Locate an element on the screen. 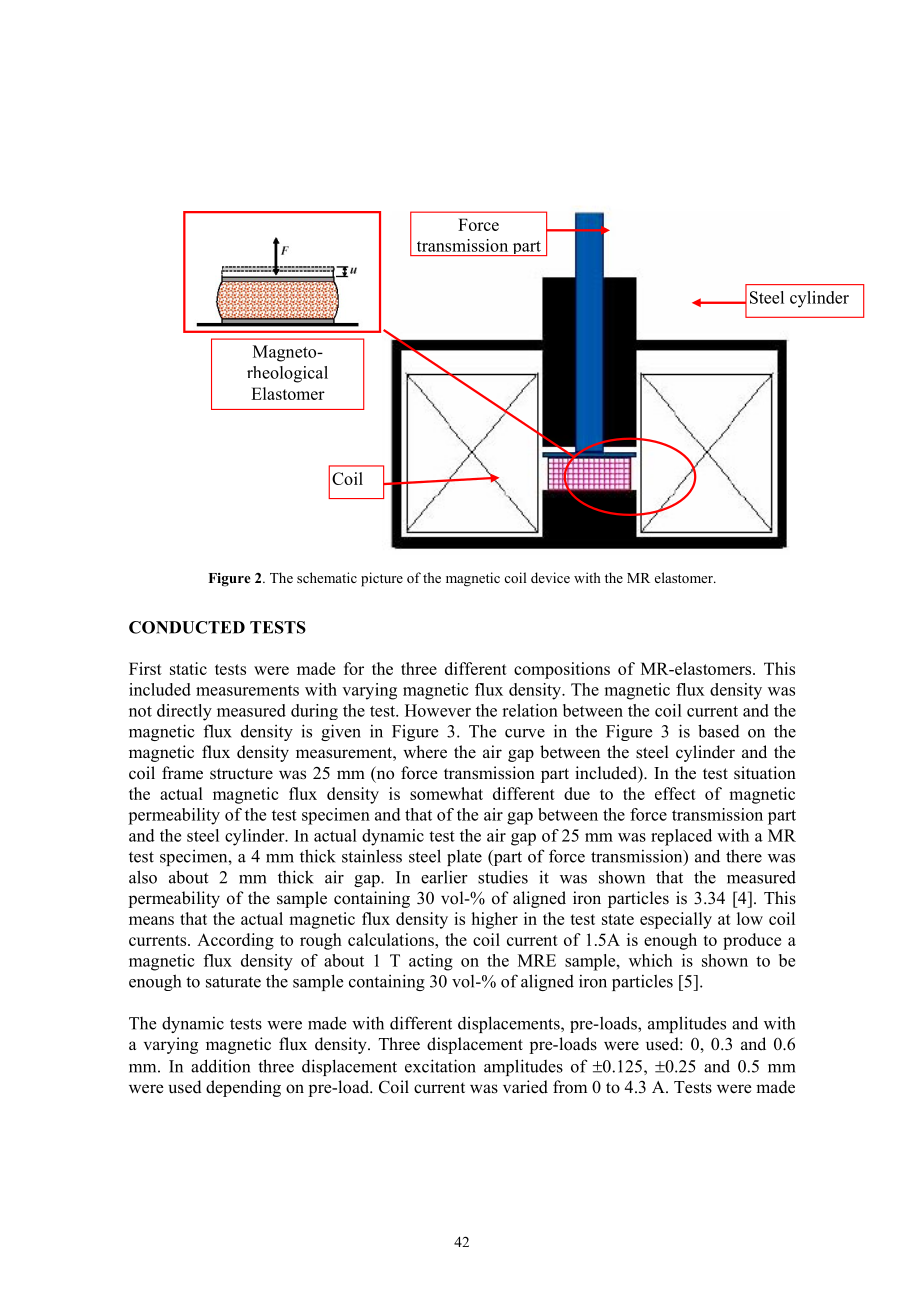  excitation is located at coordinates (440, 1066).
